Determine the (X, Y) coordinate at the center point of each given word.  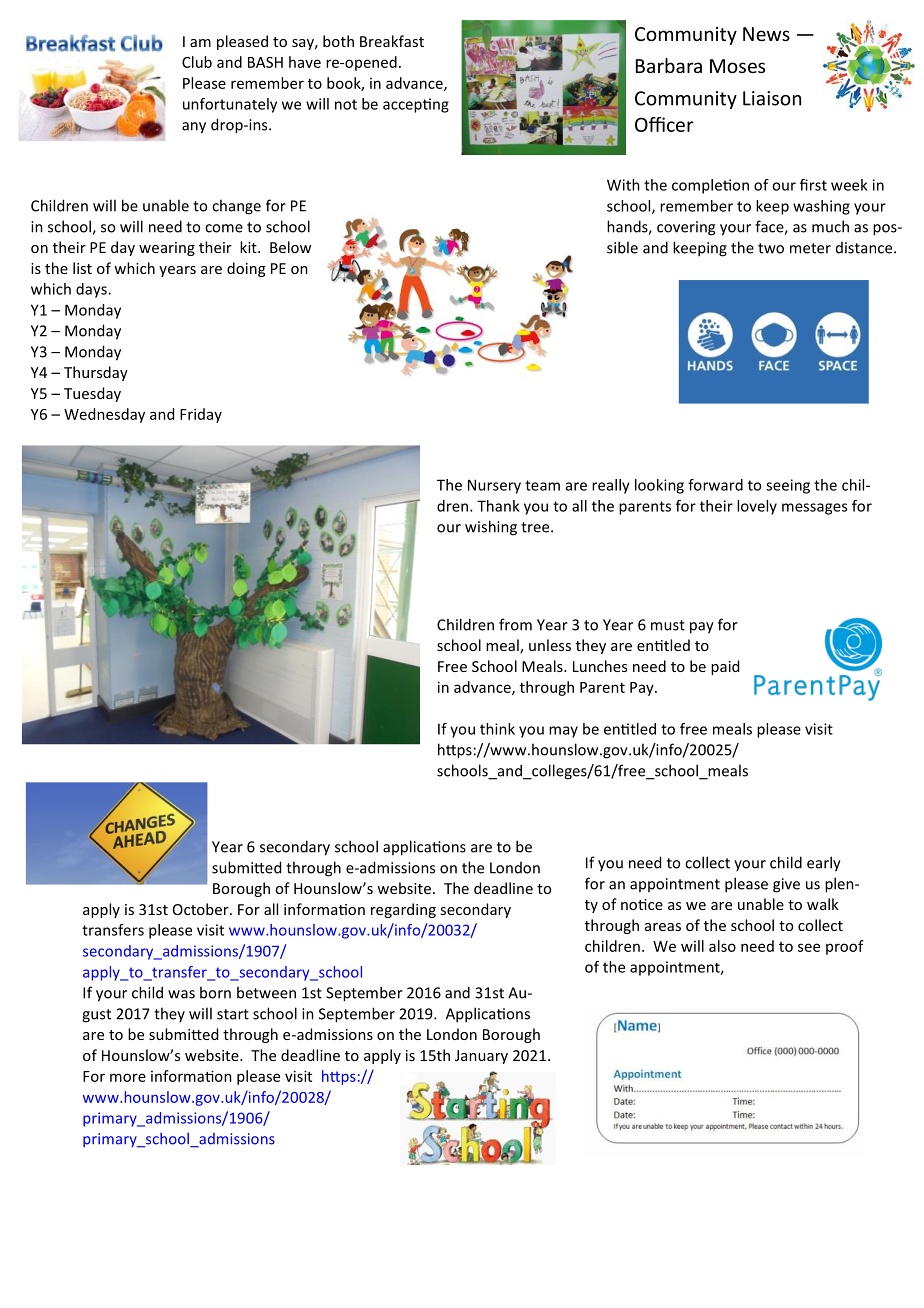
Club (197, 62)
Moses (737, 66)
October (202, 909)
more (128, 1077)
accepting (416, 105)
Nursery (494, 486)
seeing (788, 486)
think (497, 729)
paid (725, 667)
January (481, 1057)
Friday (201, 415)
